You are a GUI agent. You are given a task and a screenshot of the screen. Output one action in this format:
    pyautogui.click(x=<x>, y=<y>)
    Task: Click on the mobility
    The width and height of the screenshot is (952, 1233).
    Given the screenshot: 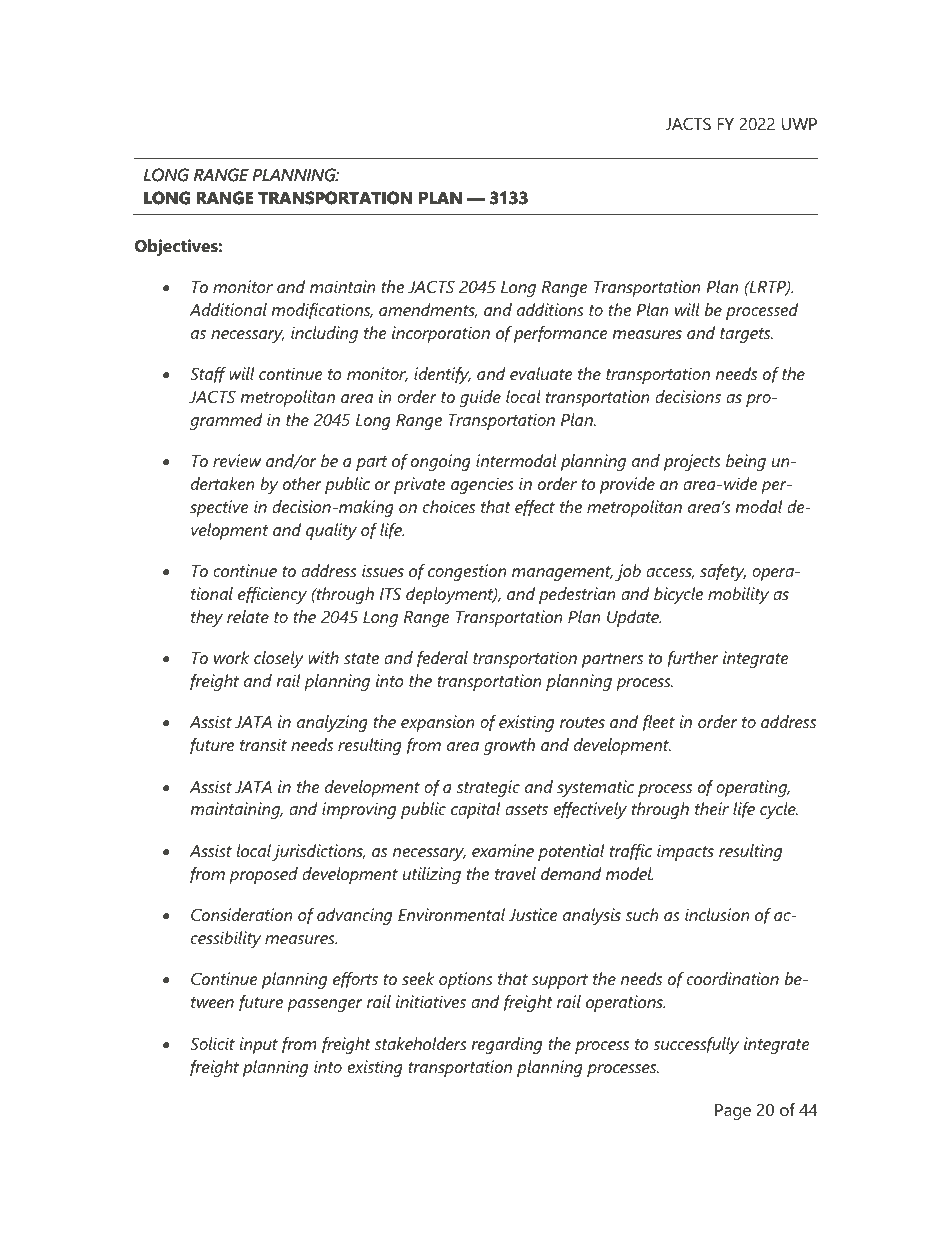 What is the action you would take?
    pyautogui.click(x=738, y=595)
